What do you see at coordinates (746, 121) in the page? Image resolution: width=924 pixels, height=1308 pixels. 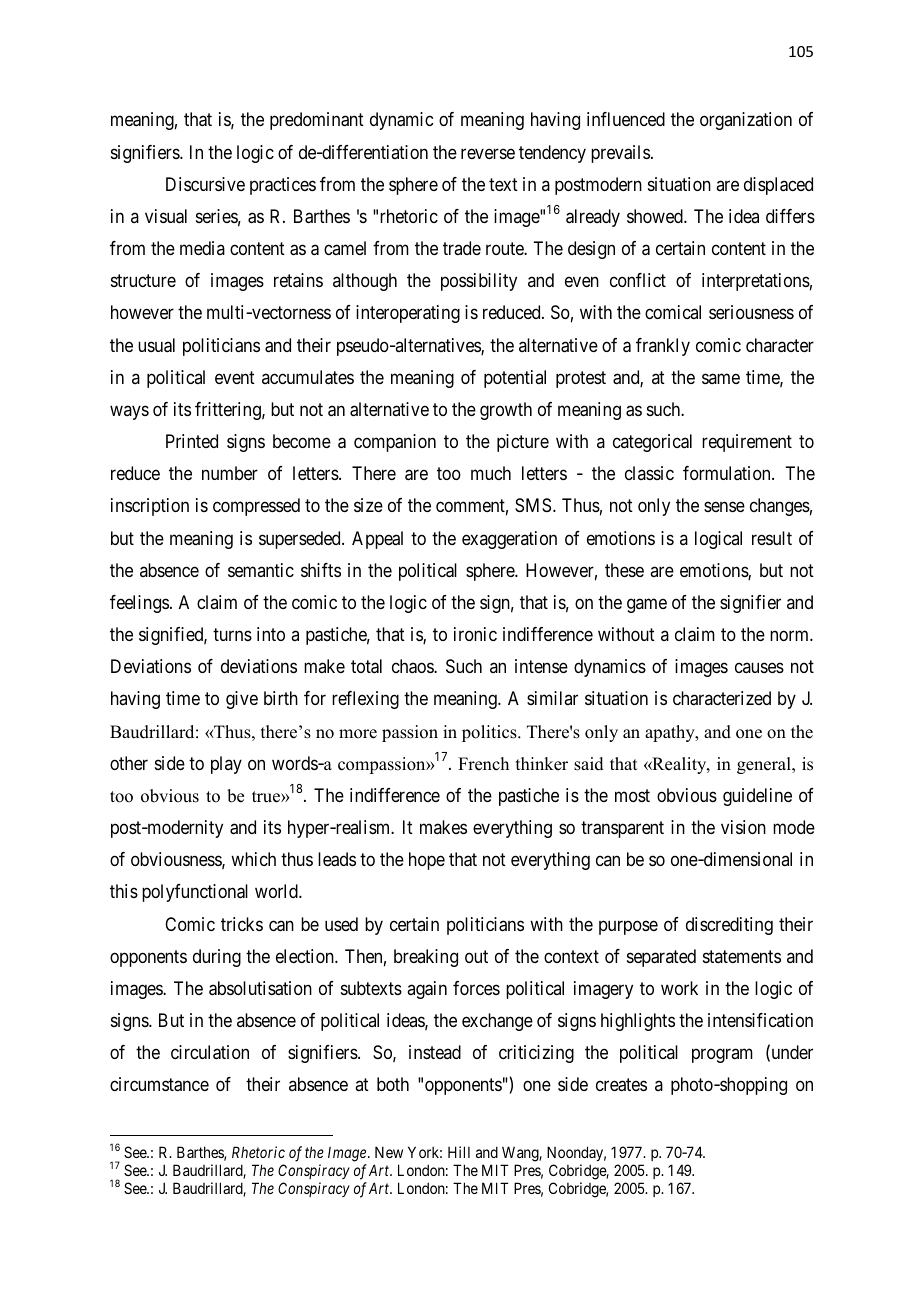 I see `organization` at bounding box center [746, 121].
